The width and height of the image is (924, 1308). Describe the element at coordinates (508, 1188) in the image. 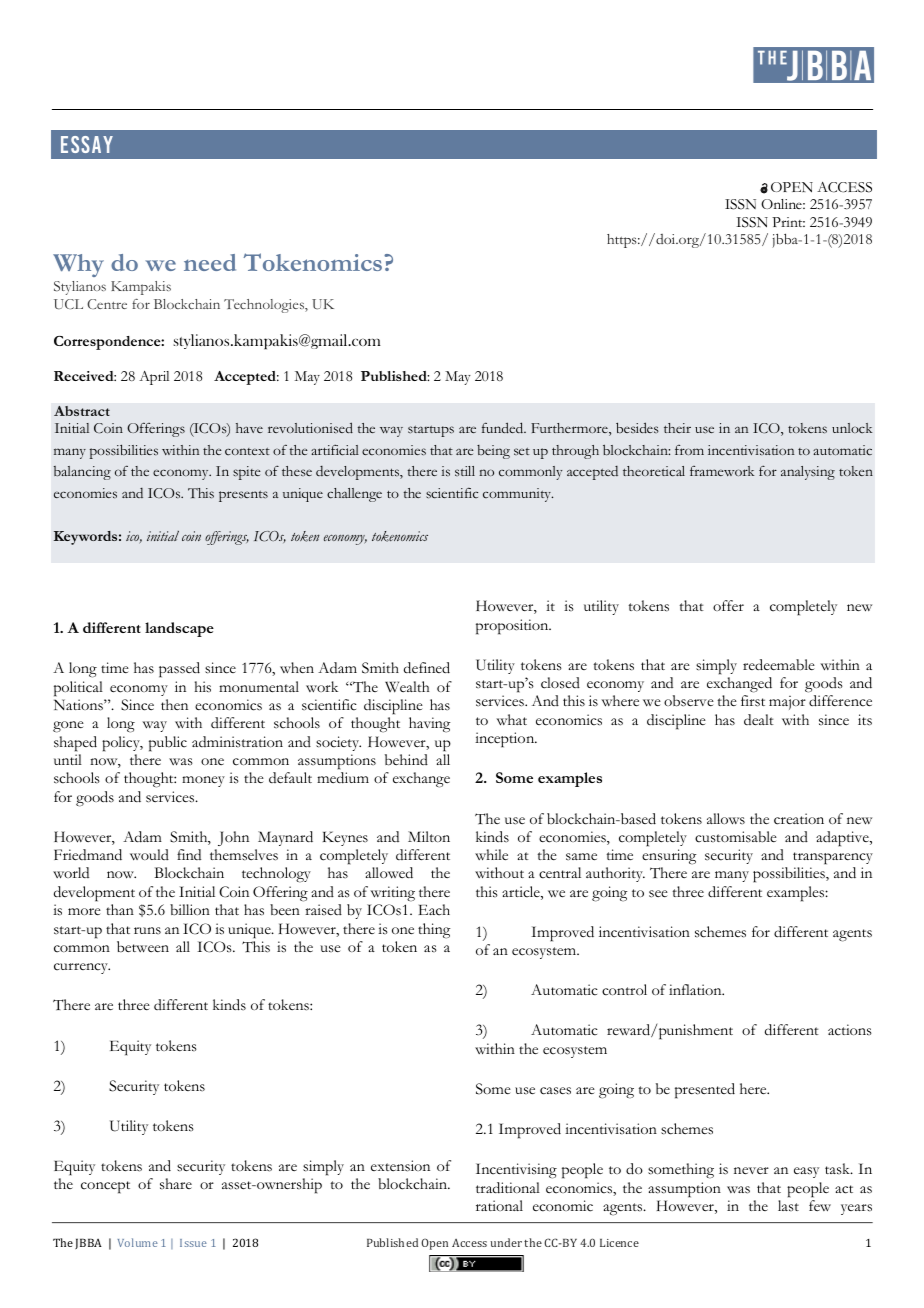

I see `traditional` at that location.
